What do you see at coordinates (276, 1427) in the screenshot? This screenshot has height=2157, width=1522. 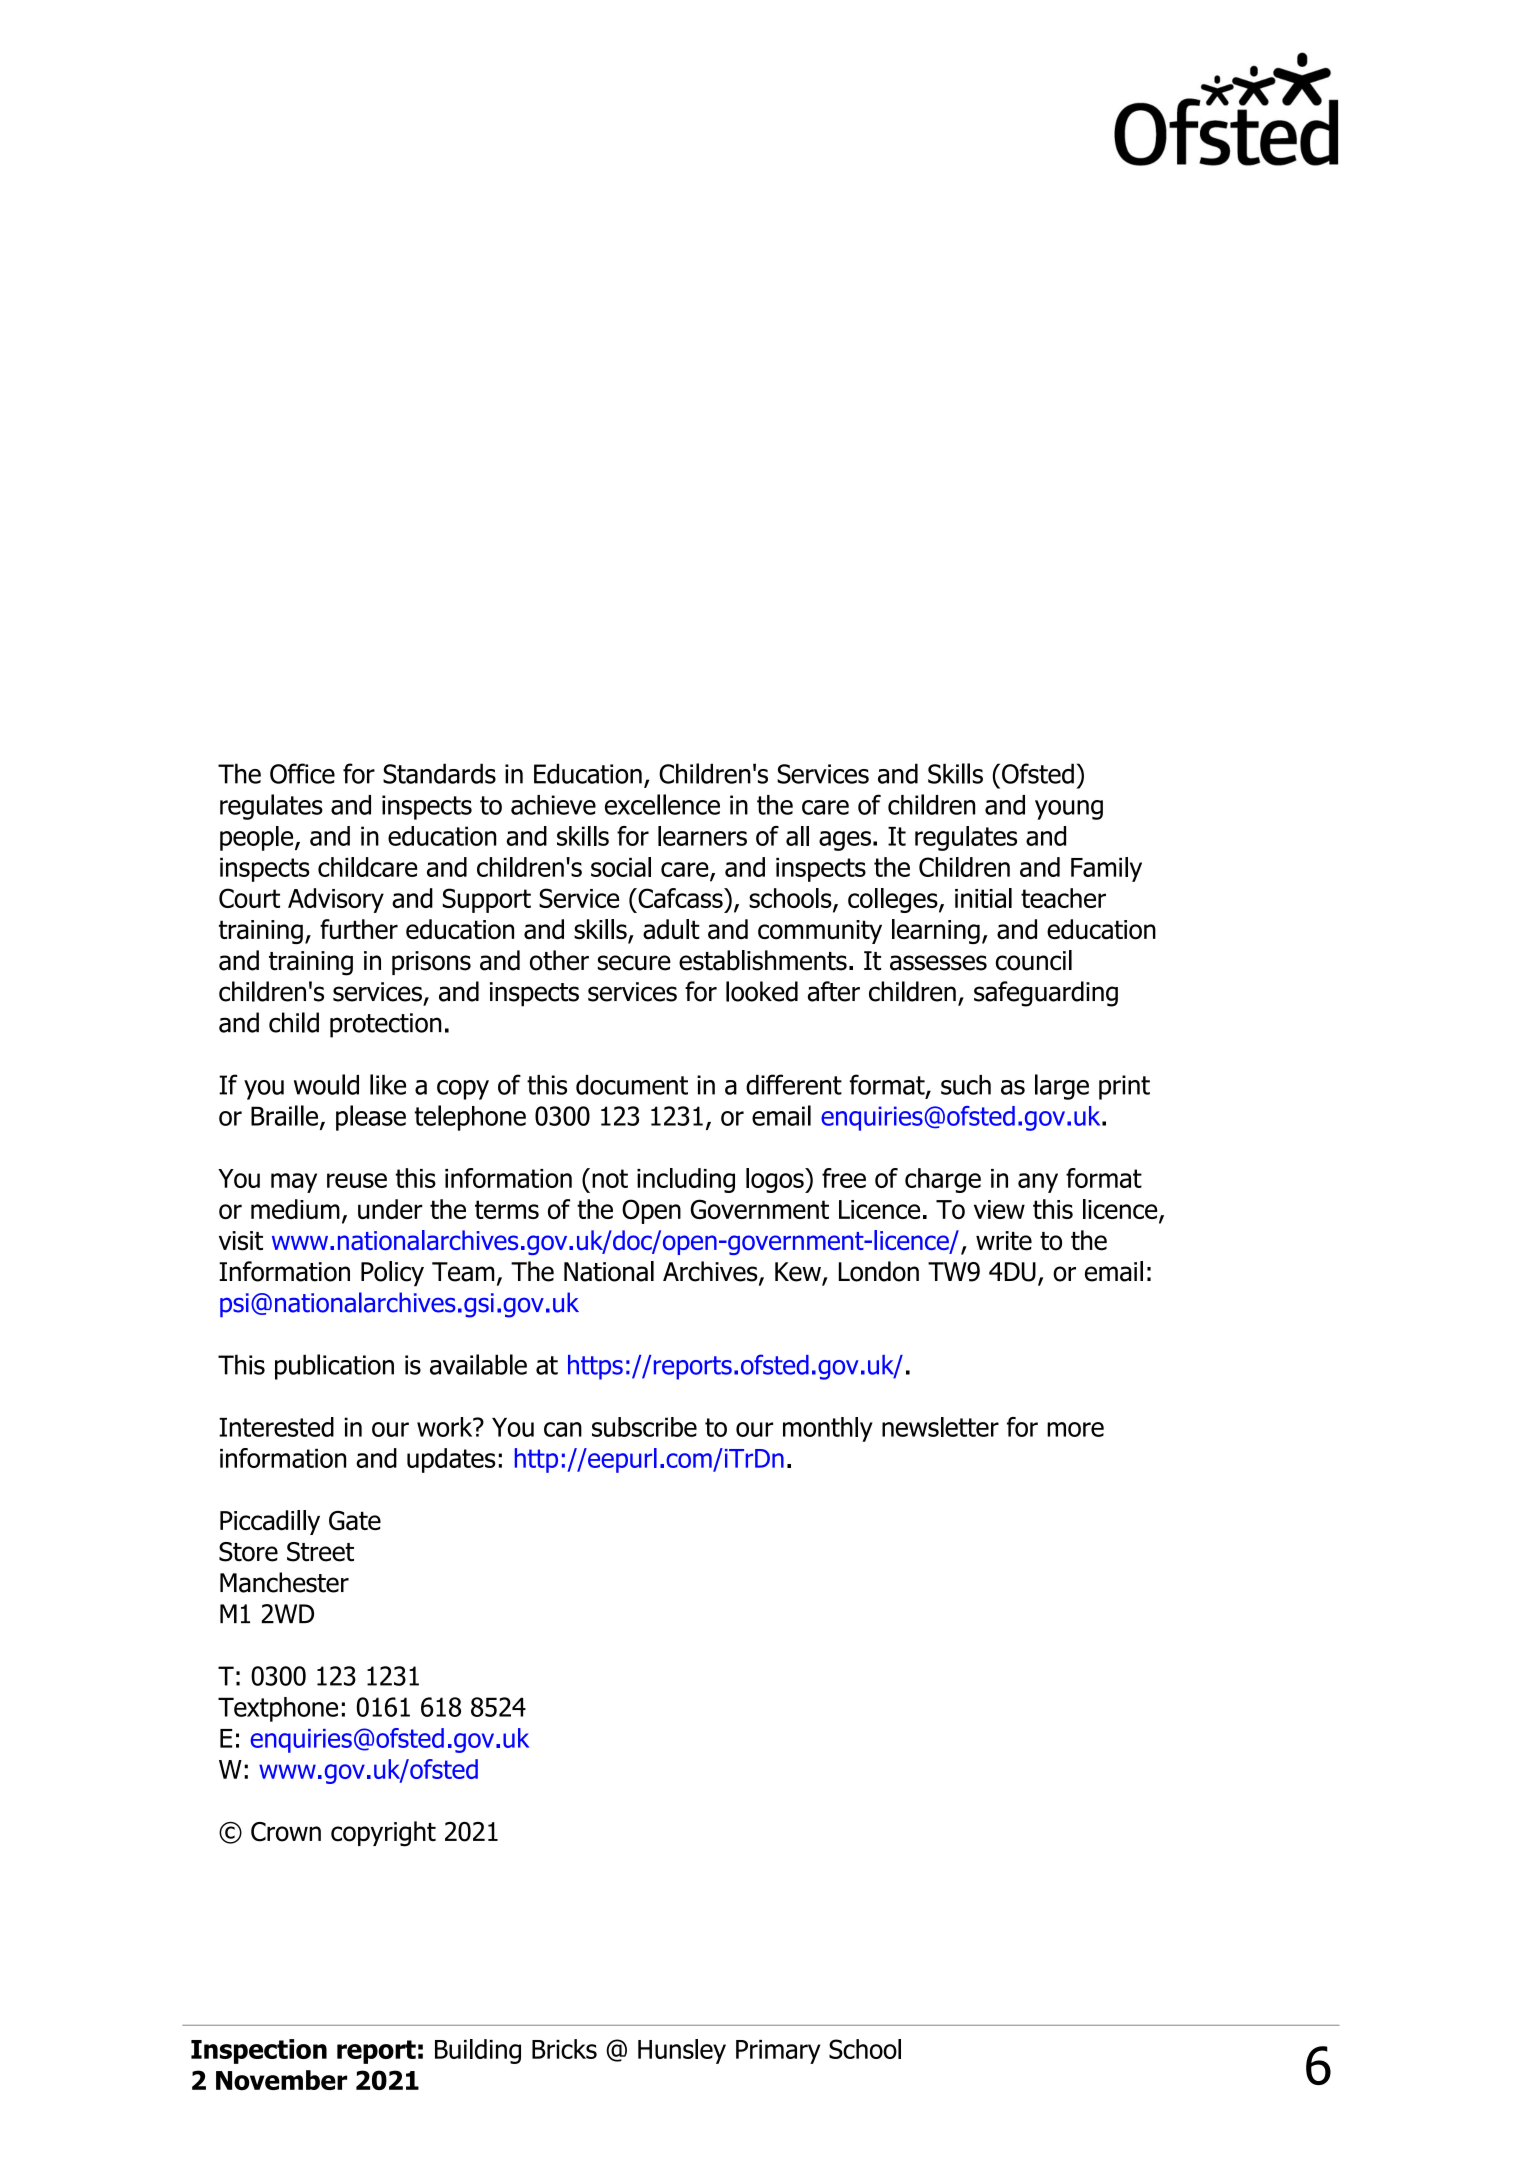 I see `Interested` at bounding box center [276, 1427].
